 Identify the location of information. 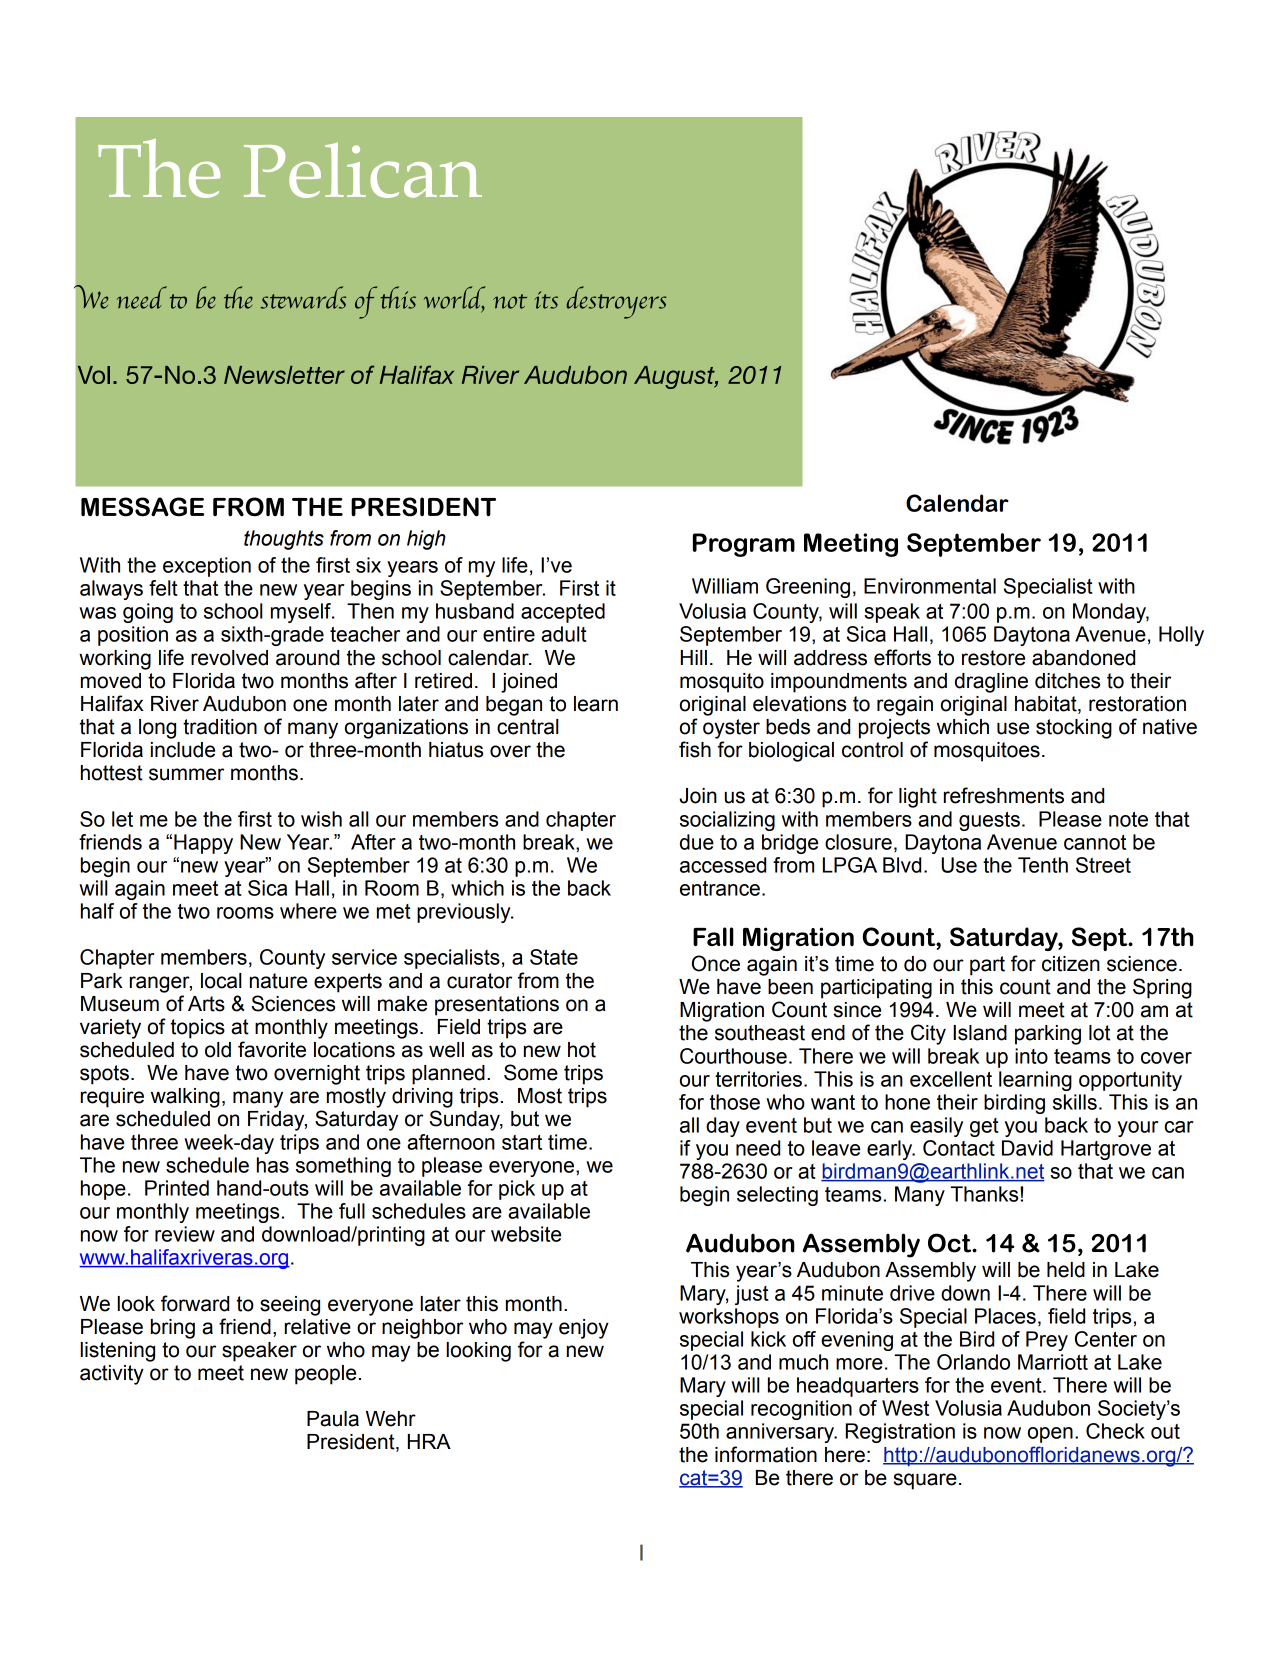
(766, 1454).
